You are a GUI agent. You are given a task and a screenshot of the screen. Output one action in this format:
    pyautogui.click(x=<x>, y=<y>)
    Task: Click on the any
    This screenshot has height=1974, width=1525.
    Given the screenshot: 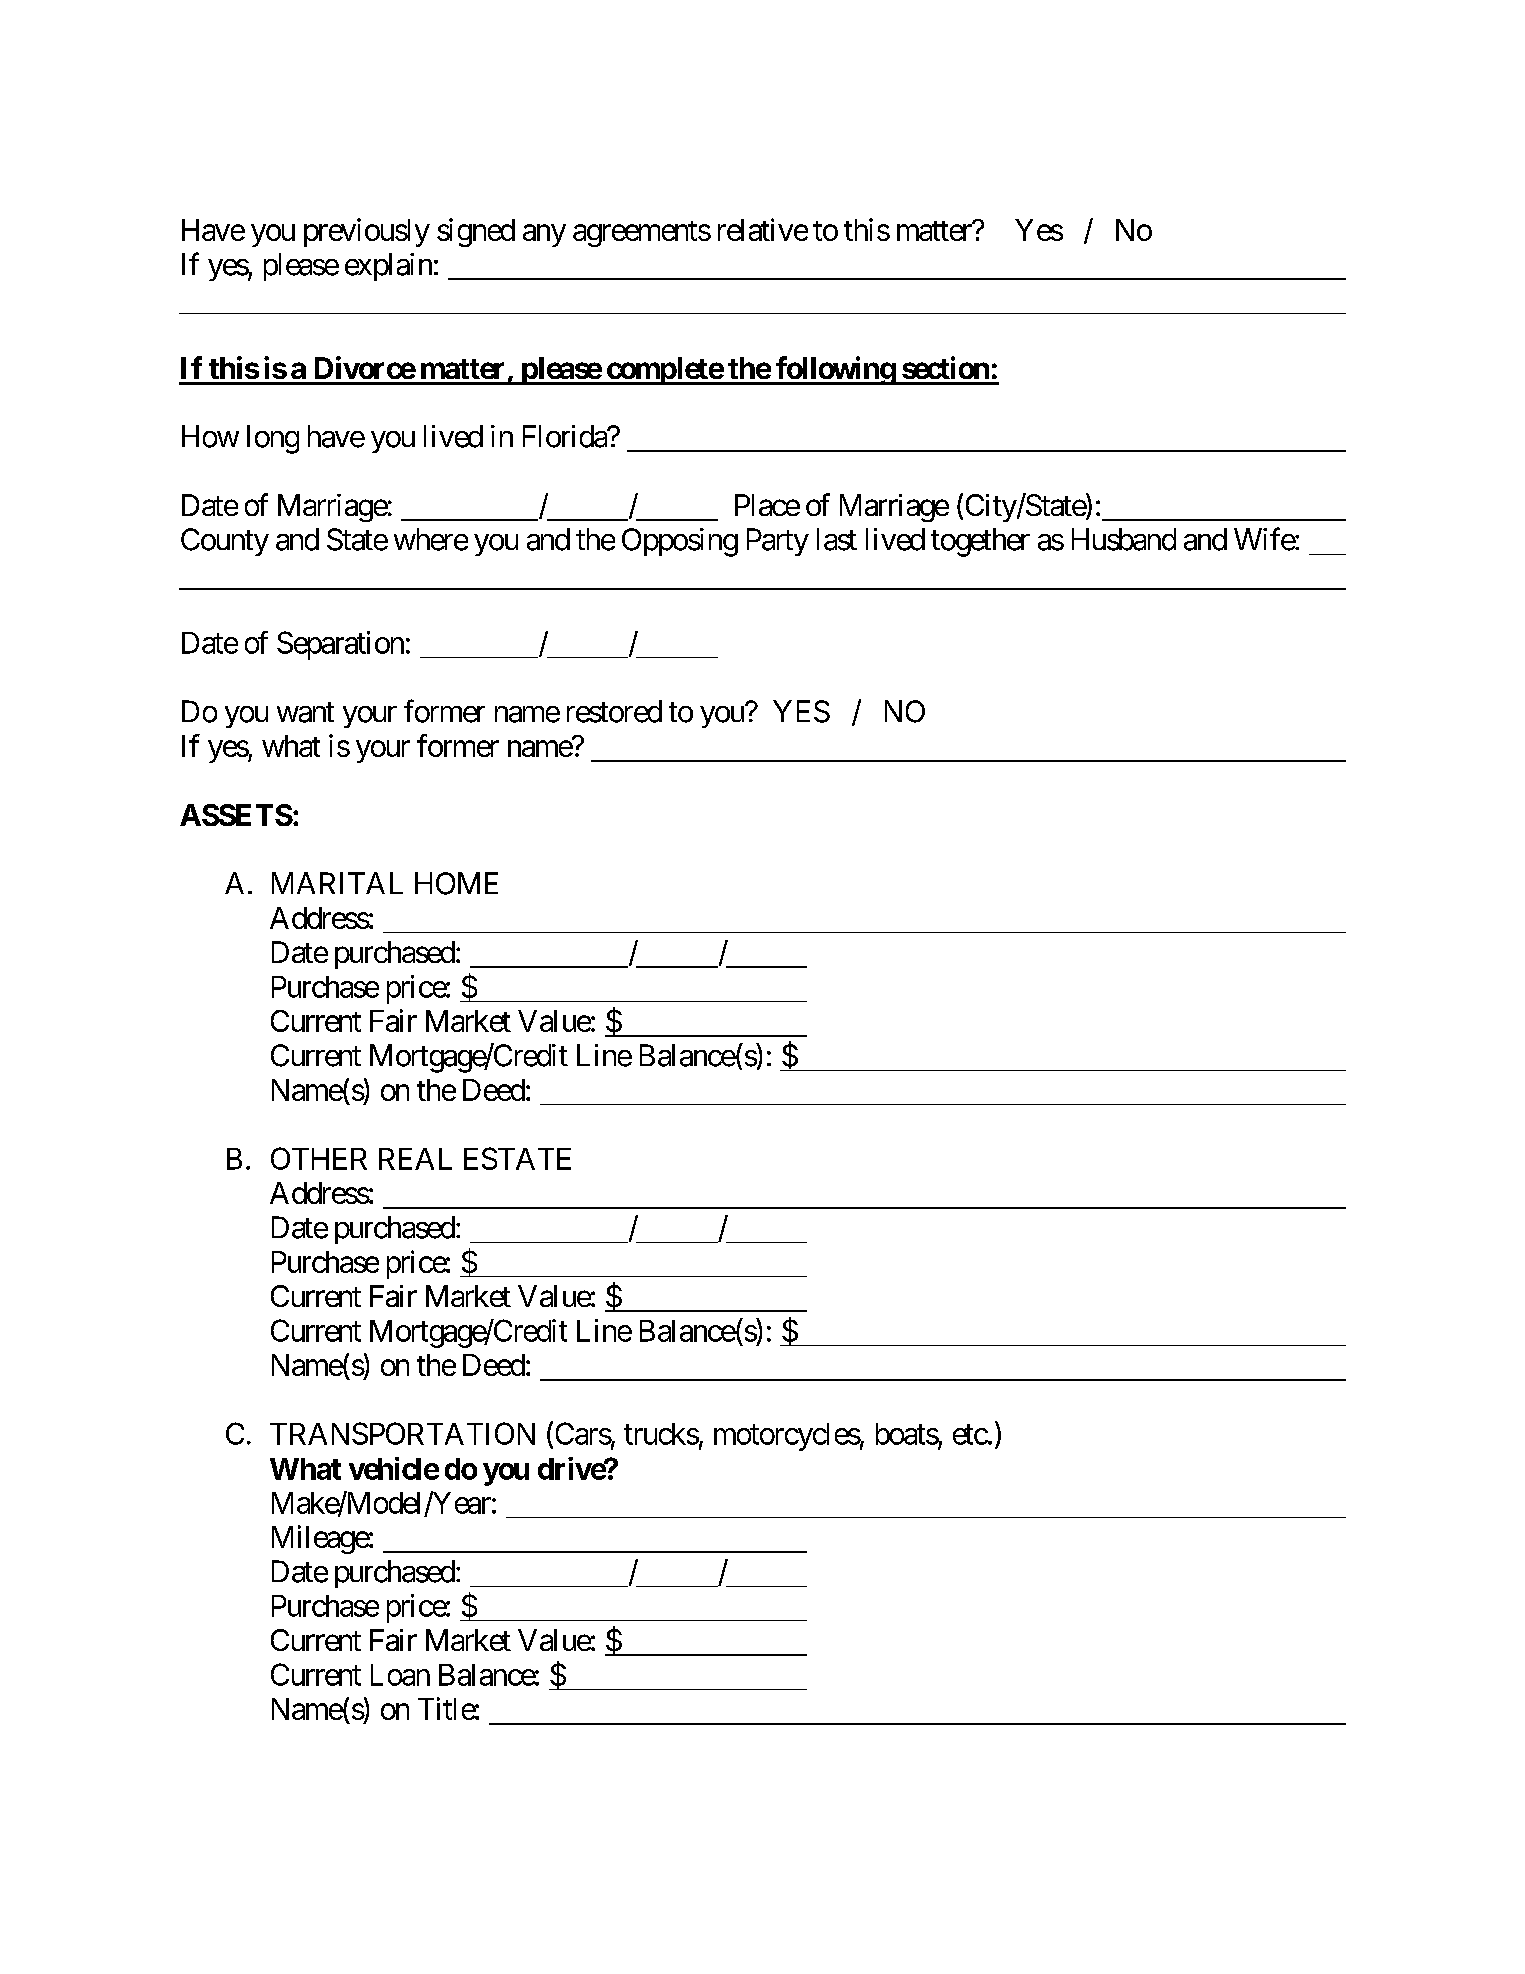 What is the action you would take?
    pyautogui.click(x=544, y=236)
